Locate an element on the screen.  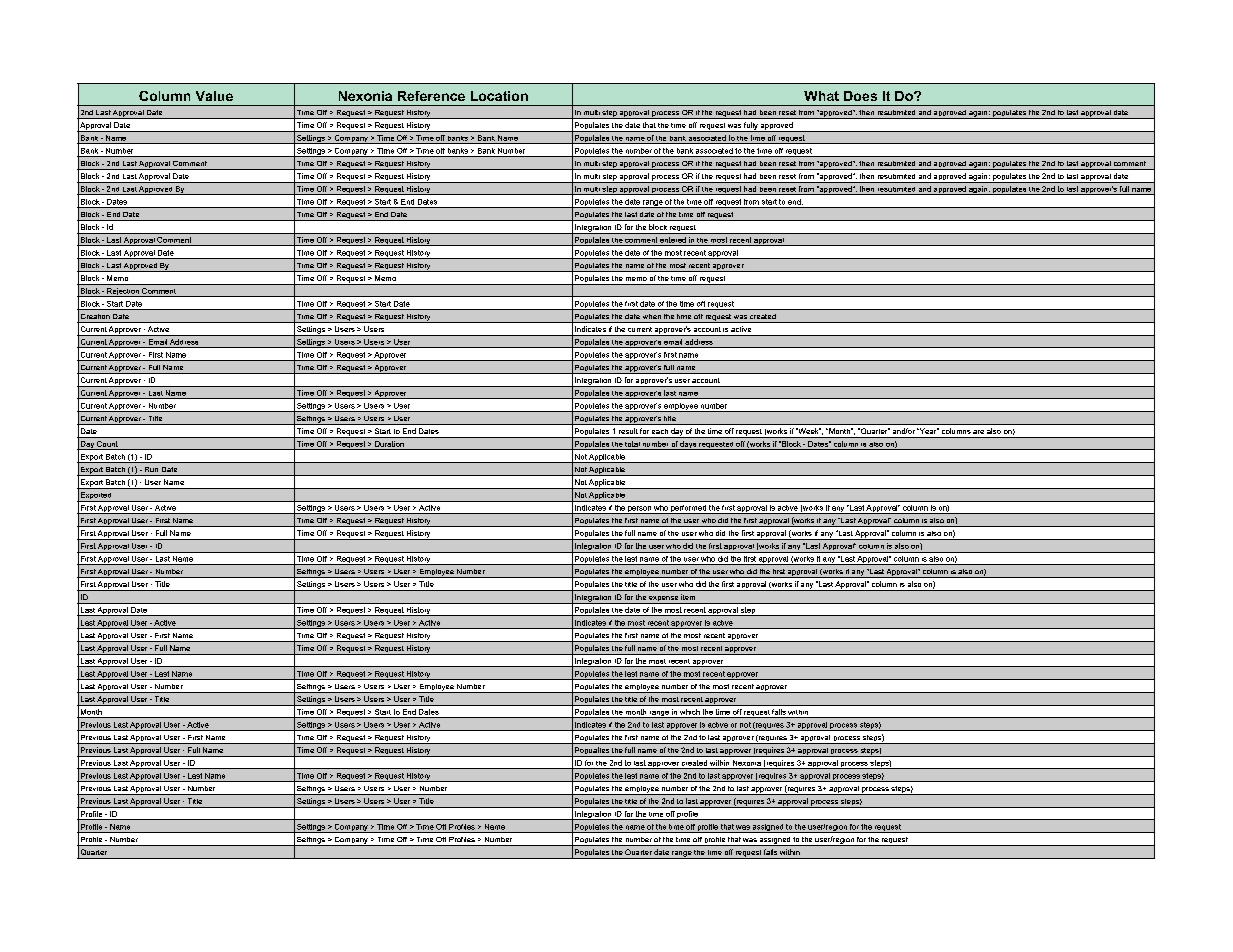
expense is located at coordinates (663, 600).
